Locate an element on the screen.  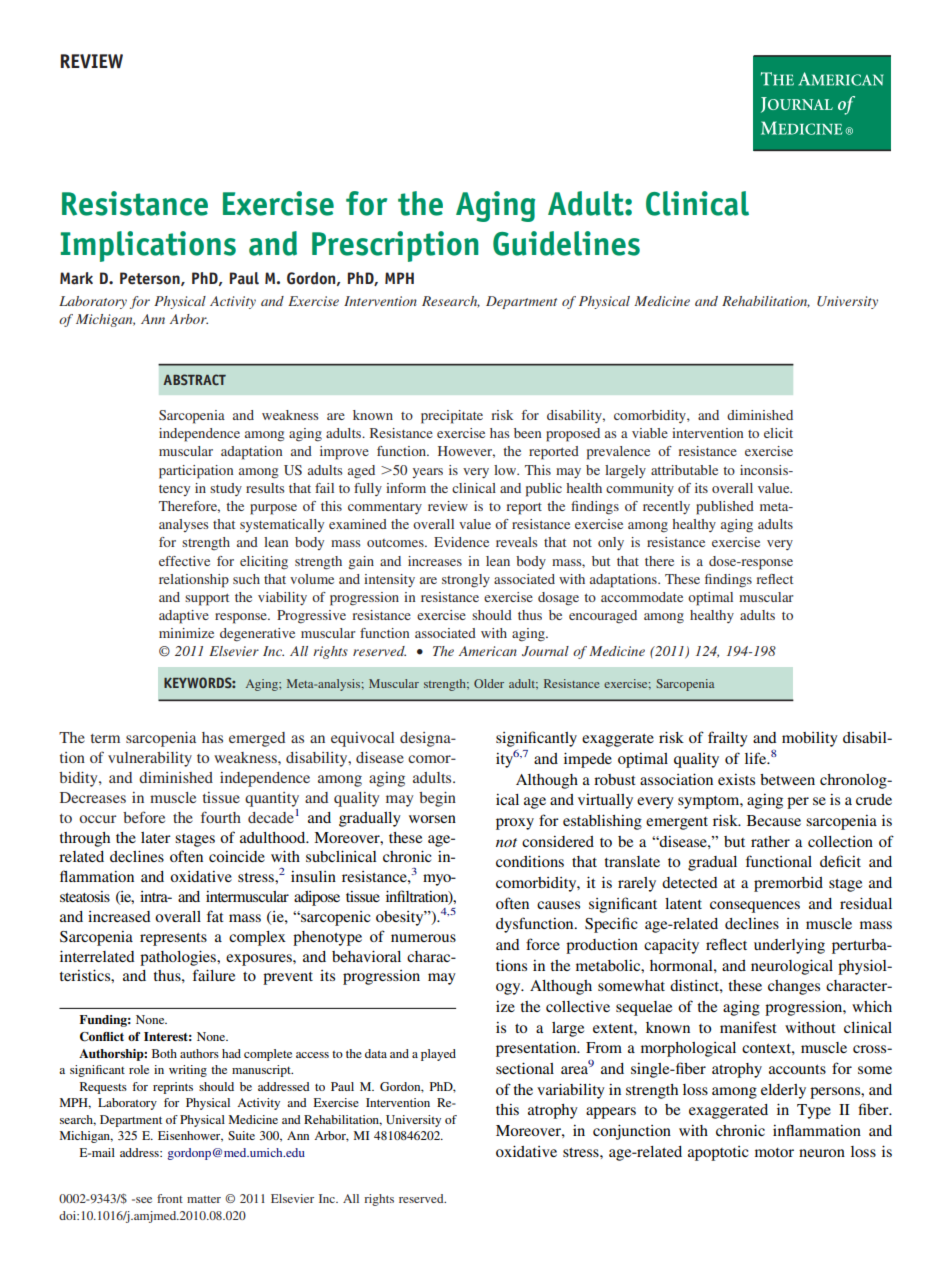
Guidelines is located at coordinates (566, 243).
